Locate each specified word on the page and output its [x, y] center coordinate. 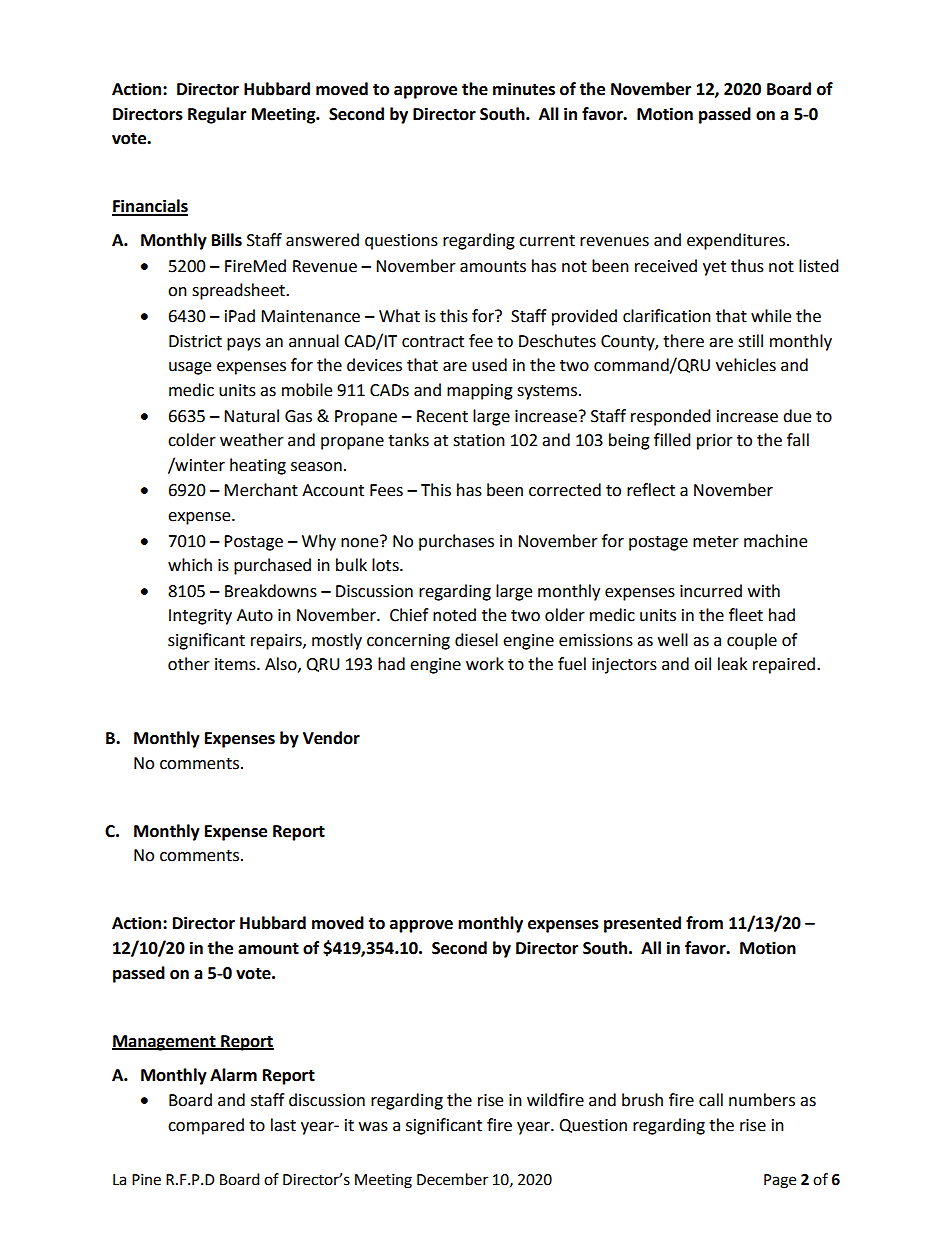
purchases [456, 542]
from [704, 923]
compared [206, 1126]
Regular [217, 115]
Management [165, 1043]
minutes [524, 89]
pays [244, 344]
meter [716, 542]
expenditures [737, 241]
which [190, 565]
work [485, 664]
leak [732, 664]
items [236, 664]
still [750, 341]
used [489, 365]
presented [642, 924]
